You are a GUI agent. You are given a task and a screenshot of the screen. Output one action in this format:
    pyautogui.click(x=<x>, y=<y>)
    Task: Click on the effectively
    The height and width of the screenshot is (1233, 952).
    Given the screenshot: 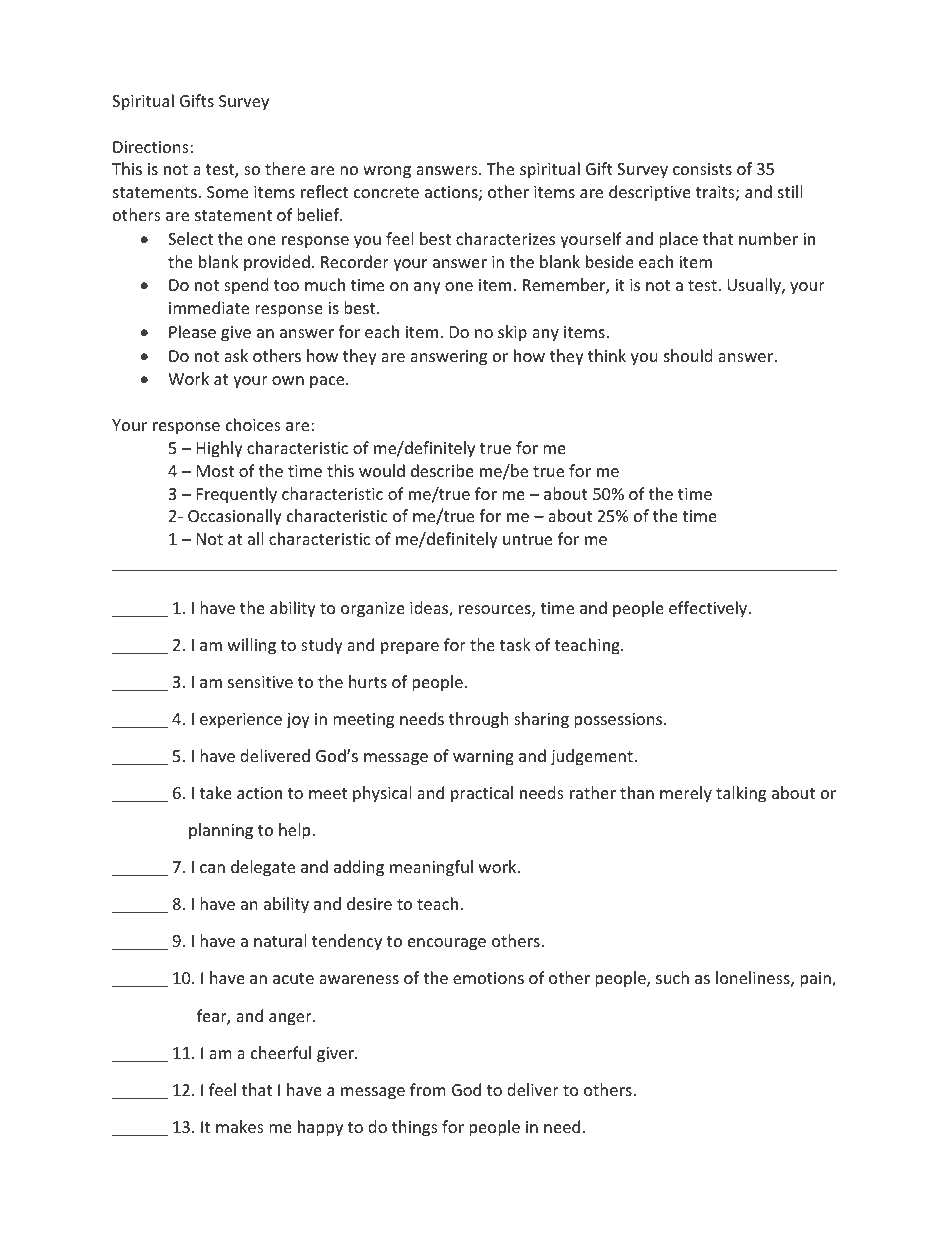 What is the action you would take?
    pyautogui.click(x=708, y=609)
